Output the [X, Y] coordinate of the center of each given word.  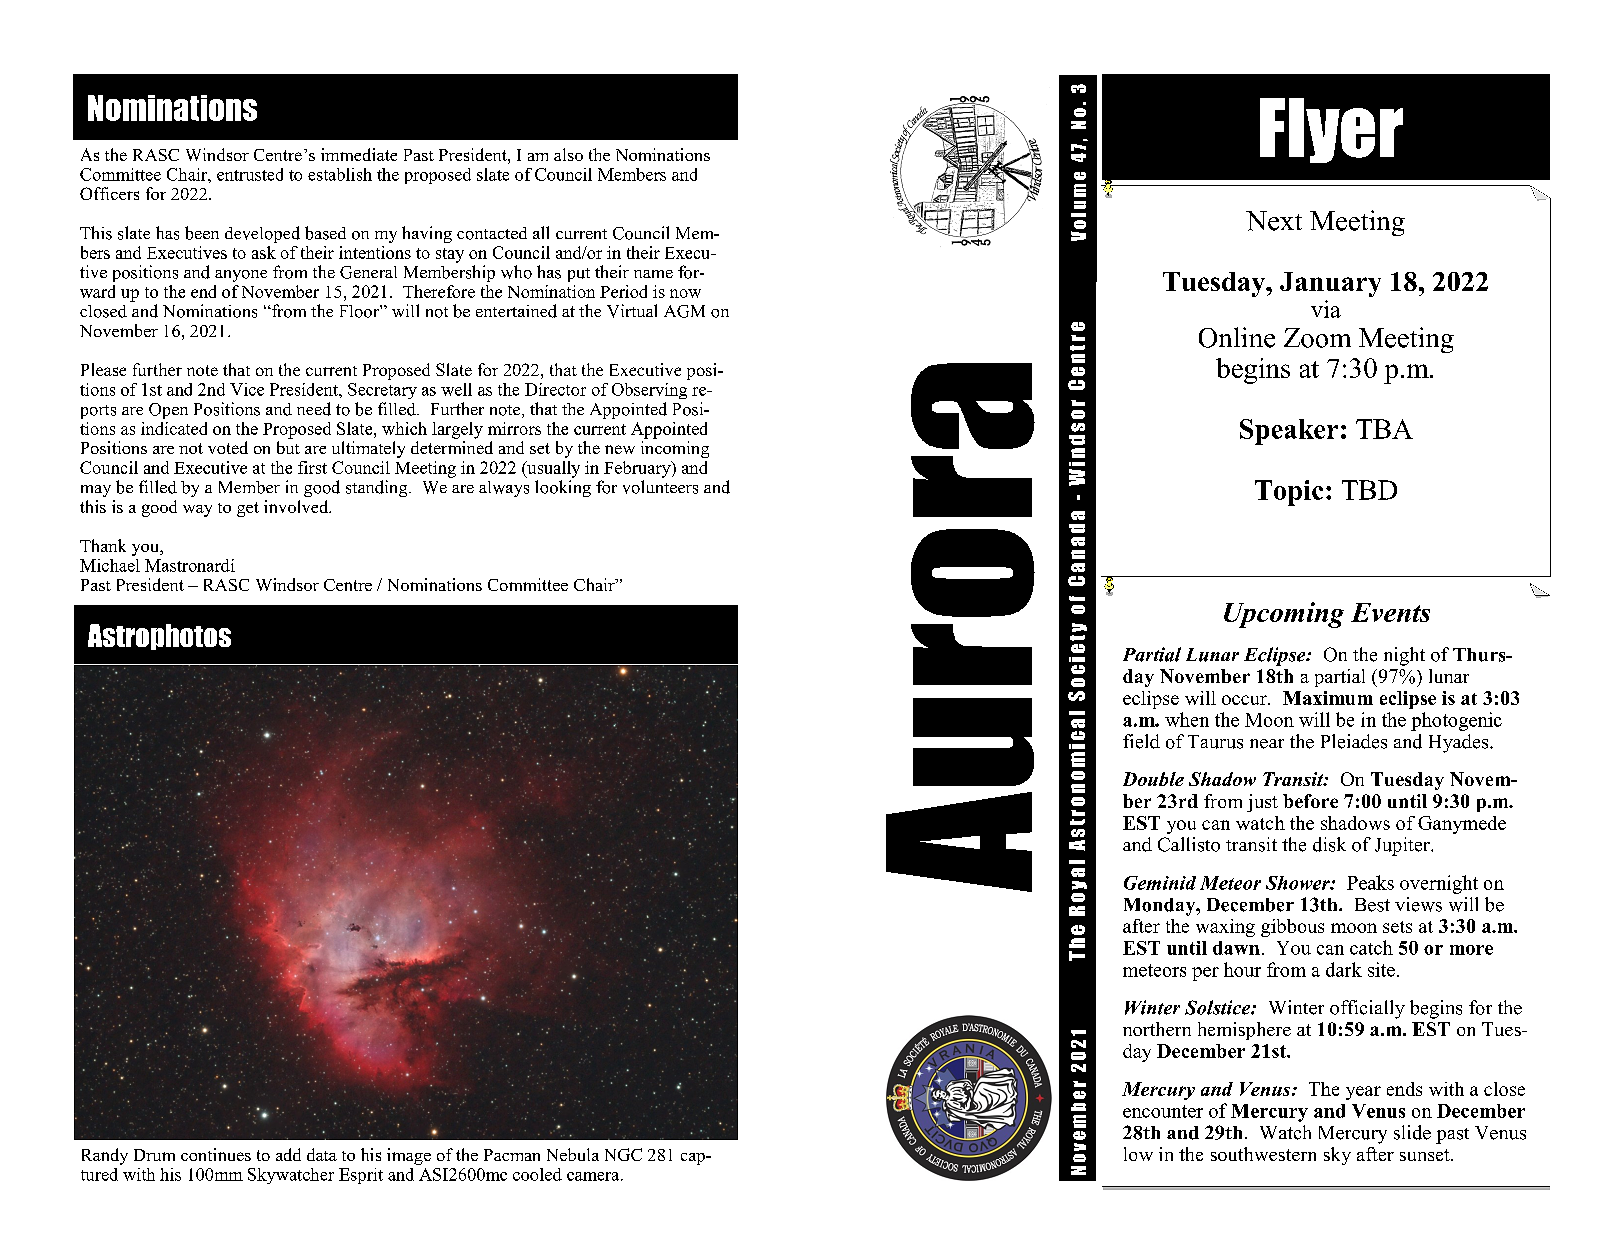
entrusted [250, 174]
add [288, 1154]
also [568, 154]
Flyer [1331, 130]
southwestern [1263, 1154]
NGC [623, 1154]
